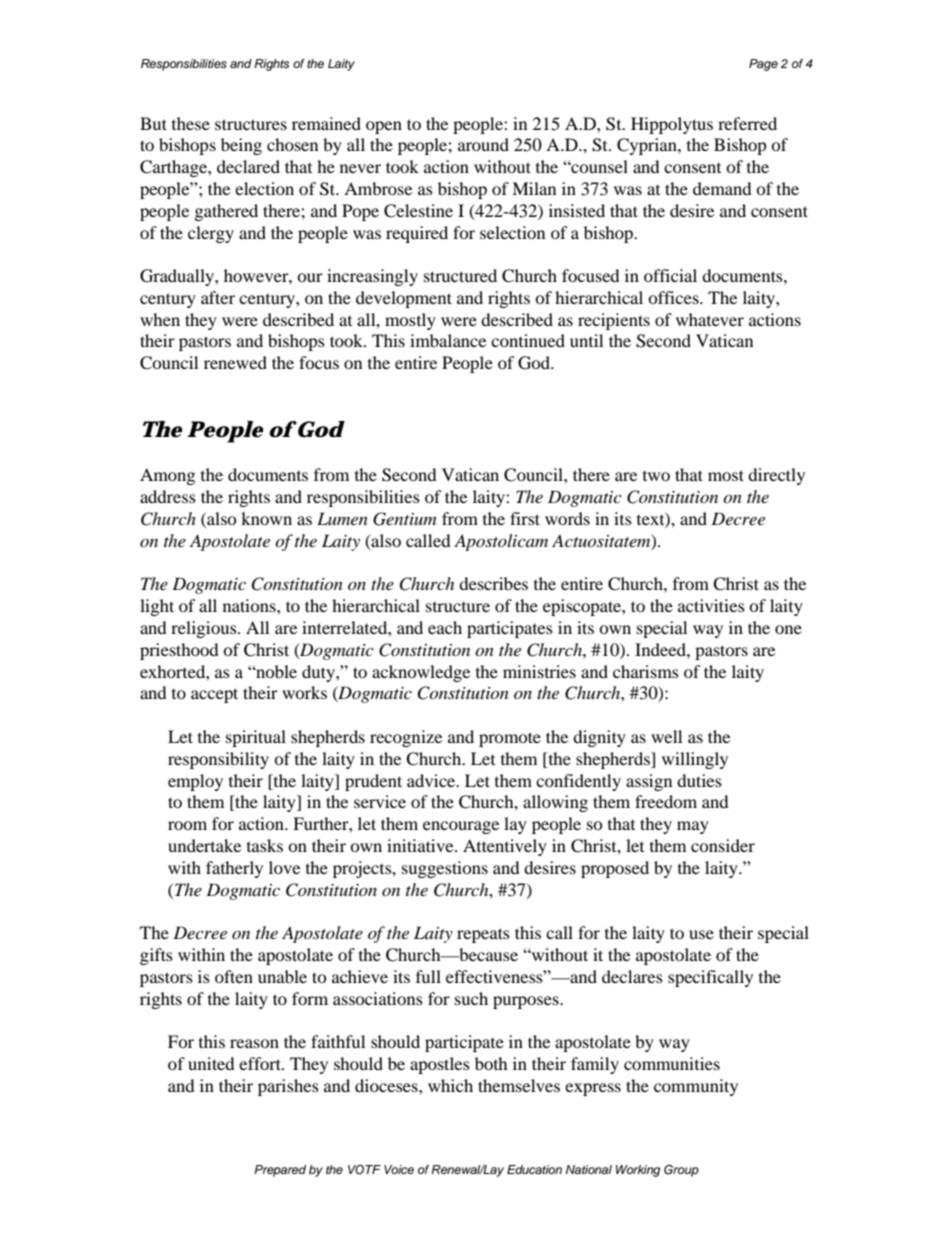 The width and height of the screenshot is (952, 1233). What do you see at coordinates (699, 780) in the screenshot?
I see `duties` at bounding box center [699, 780].
